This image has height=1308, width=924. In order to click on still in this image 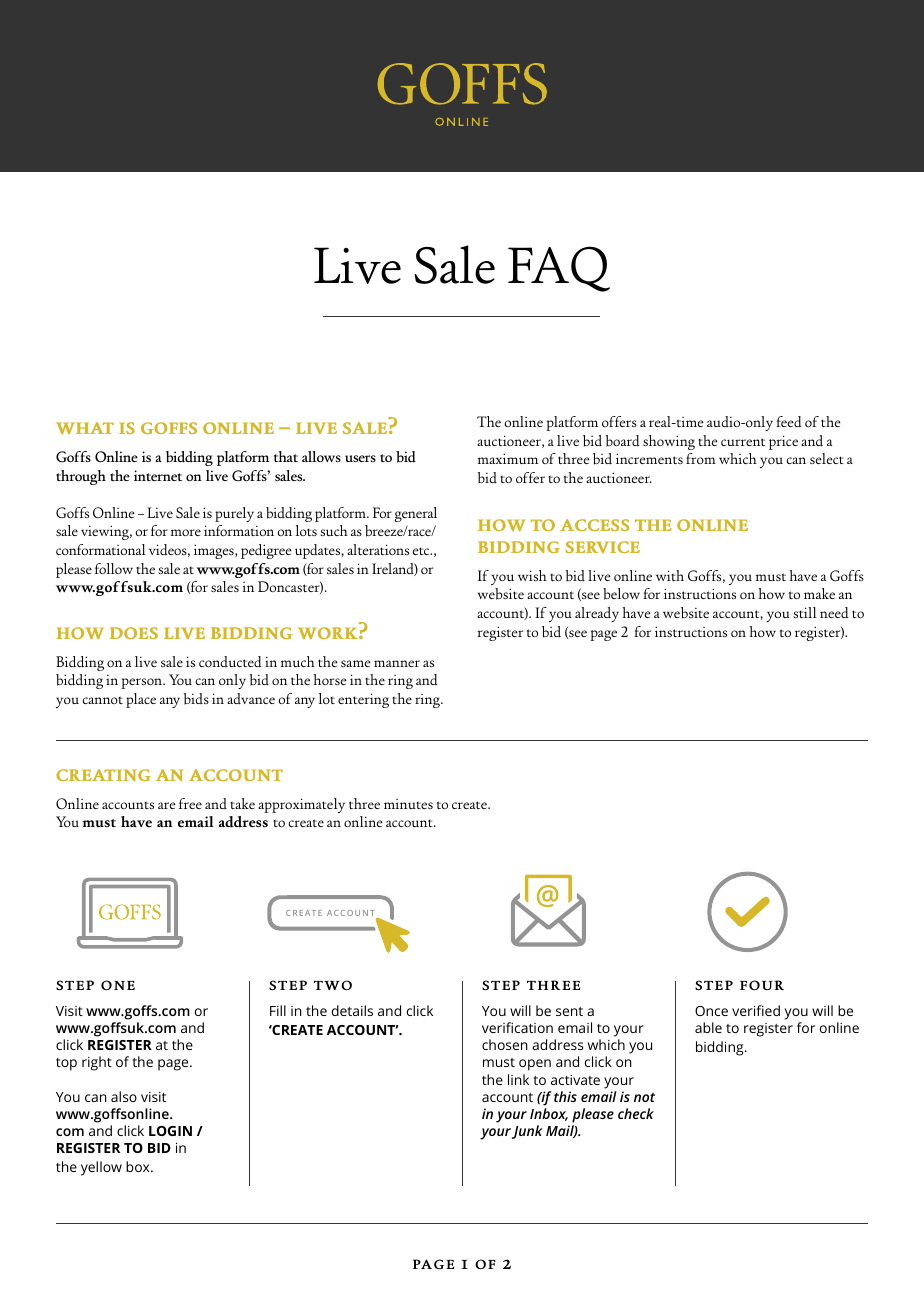, I will do `click(805, 612)`.
